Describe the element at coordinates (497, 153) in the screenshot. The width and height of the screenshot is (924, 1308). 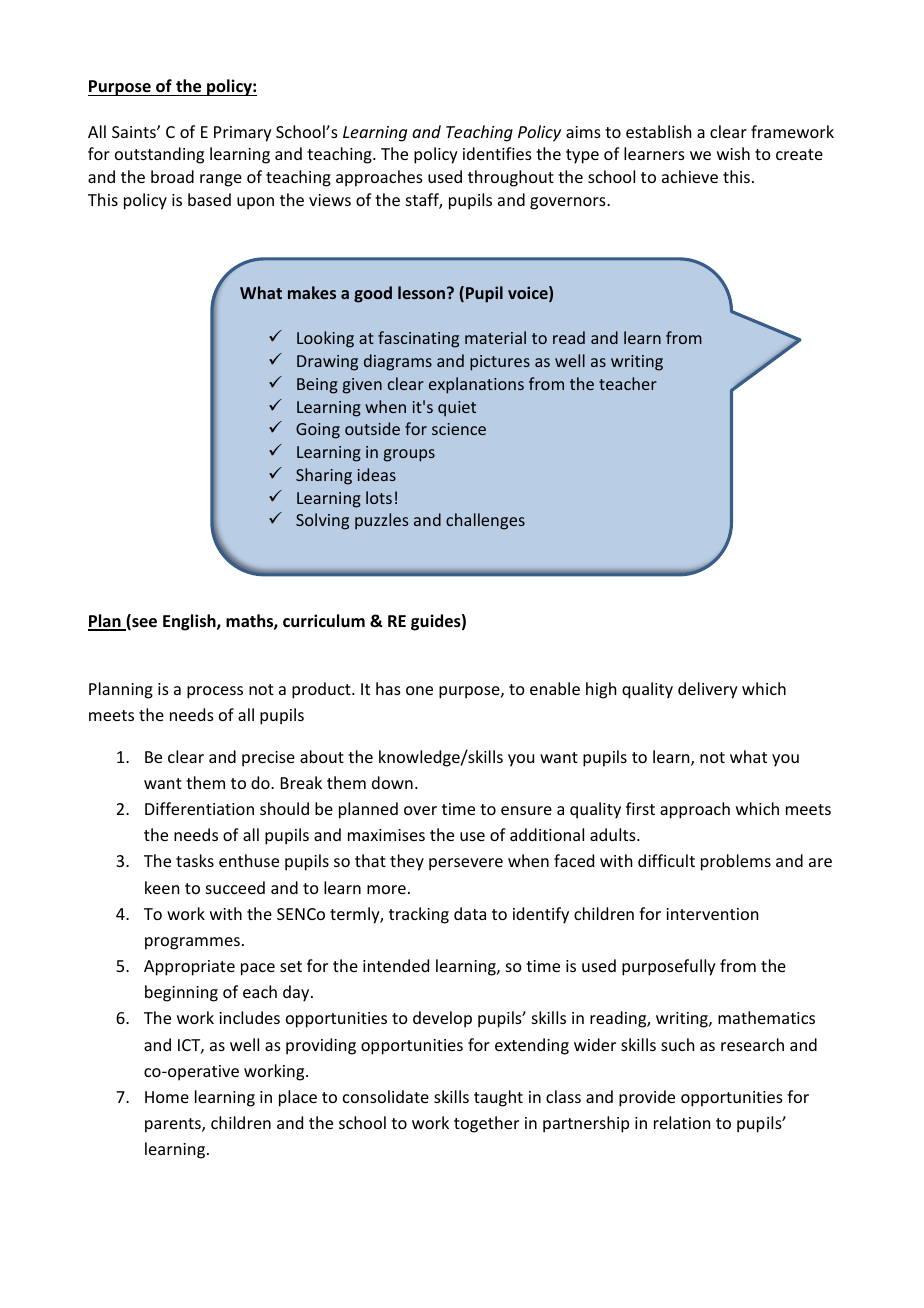
I see `identifies` at that location.
